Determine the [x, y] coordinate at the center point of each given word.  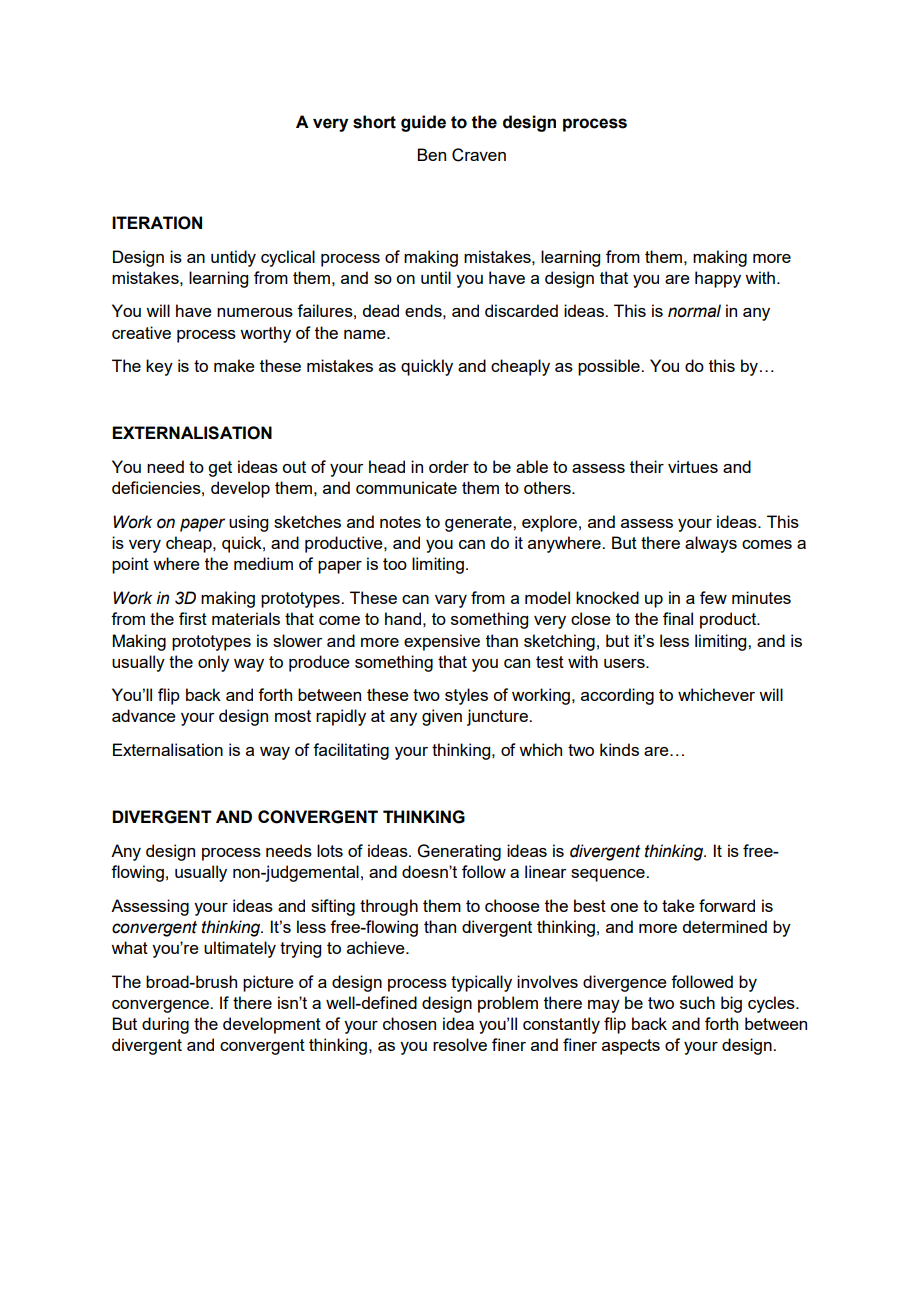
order [449, 466]
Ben [431, 154]
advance [144, 715]
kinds [619, 749]
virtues [693, 466]
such [697, 1002]
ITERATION [157, 223]
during [165, 1025]
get [220, 469]
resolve [460, 1044]
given [442, 717]
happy [718, 279]
